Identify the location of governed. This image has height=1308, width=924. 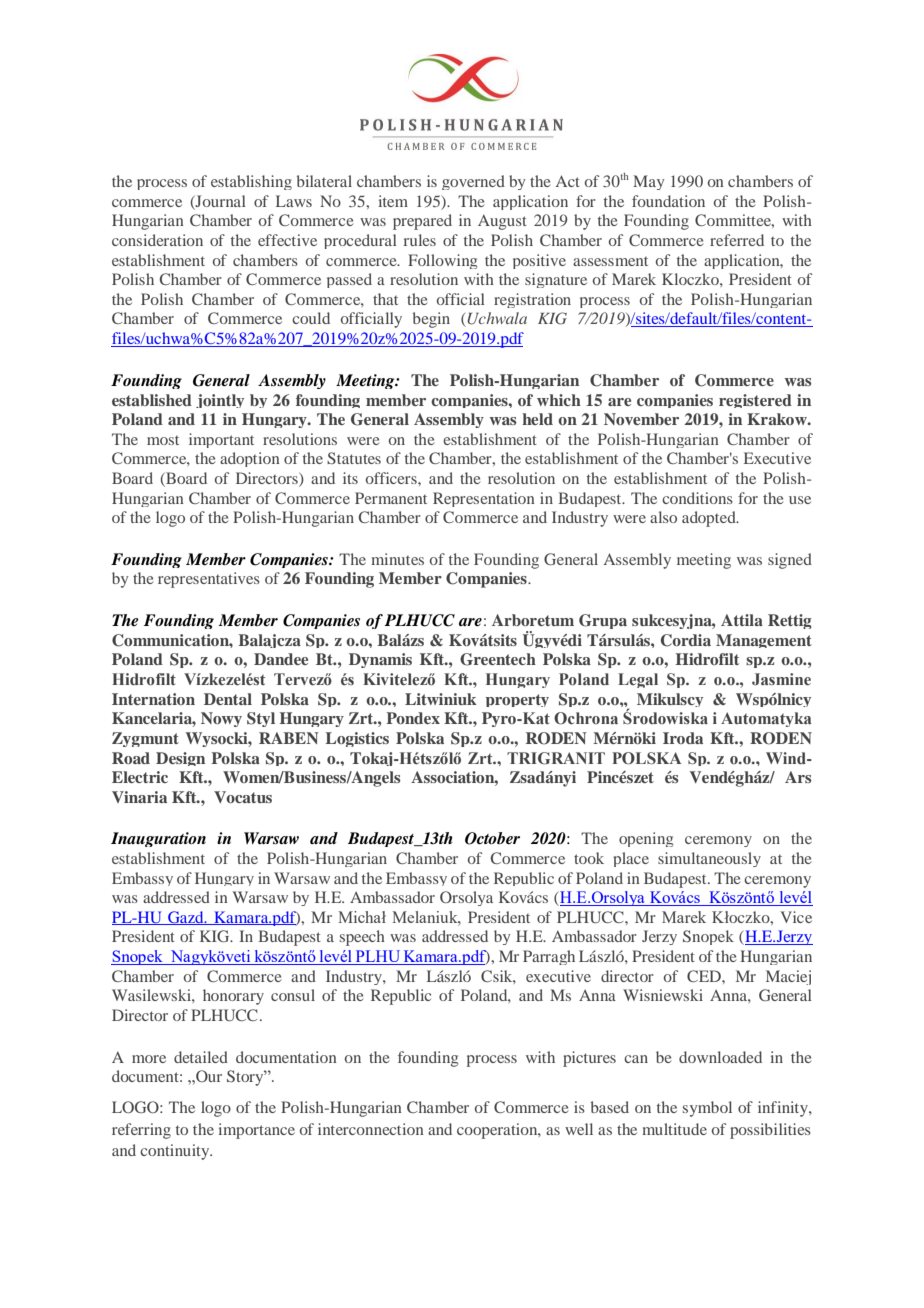
(473, 182).
